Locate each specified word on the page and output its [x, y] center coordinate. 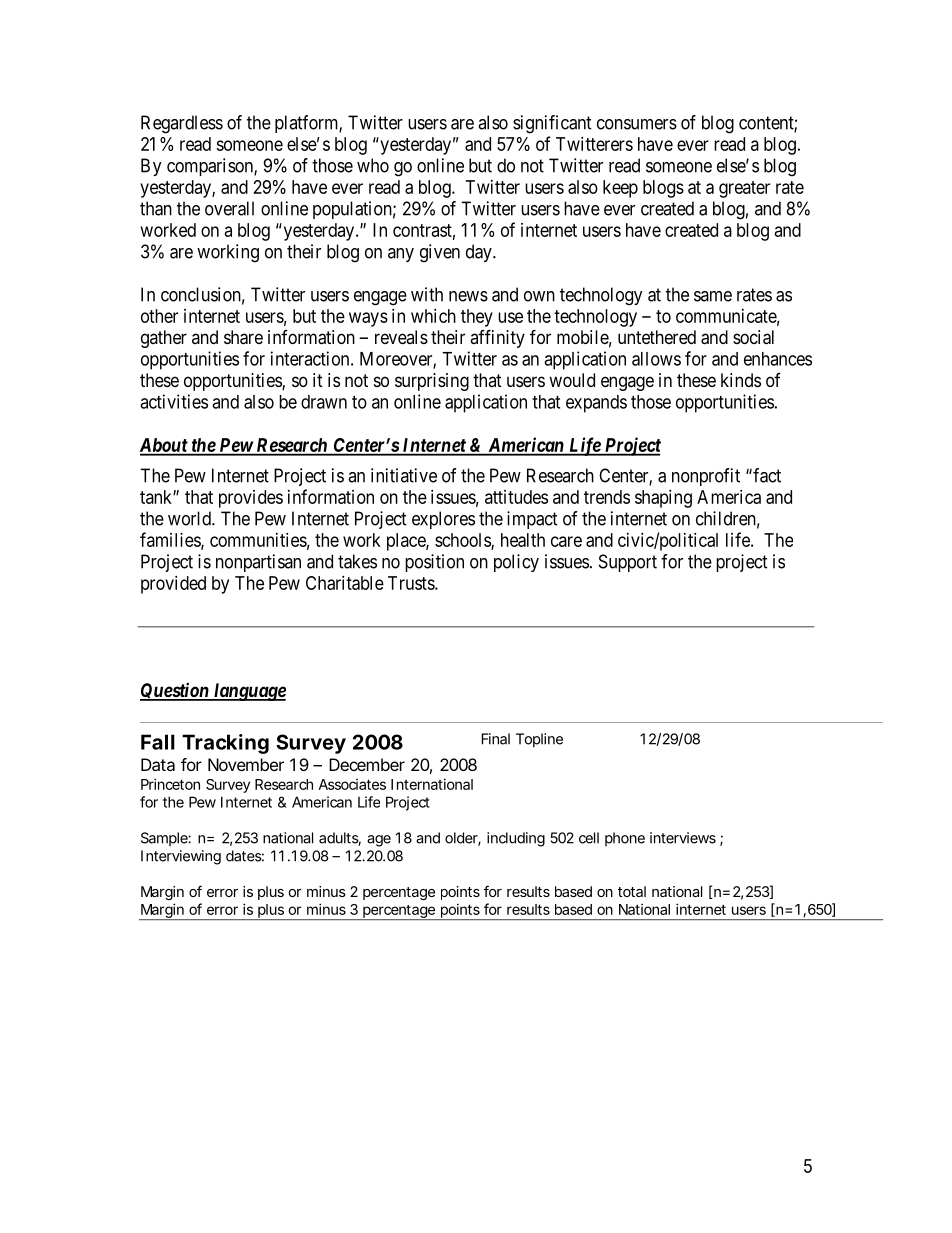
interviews [683, 838]
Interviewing [181, 857]
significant [552, 124]
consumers [637, 124]
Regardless [182, 124]
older [463, 839]
